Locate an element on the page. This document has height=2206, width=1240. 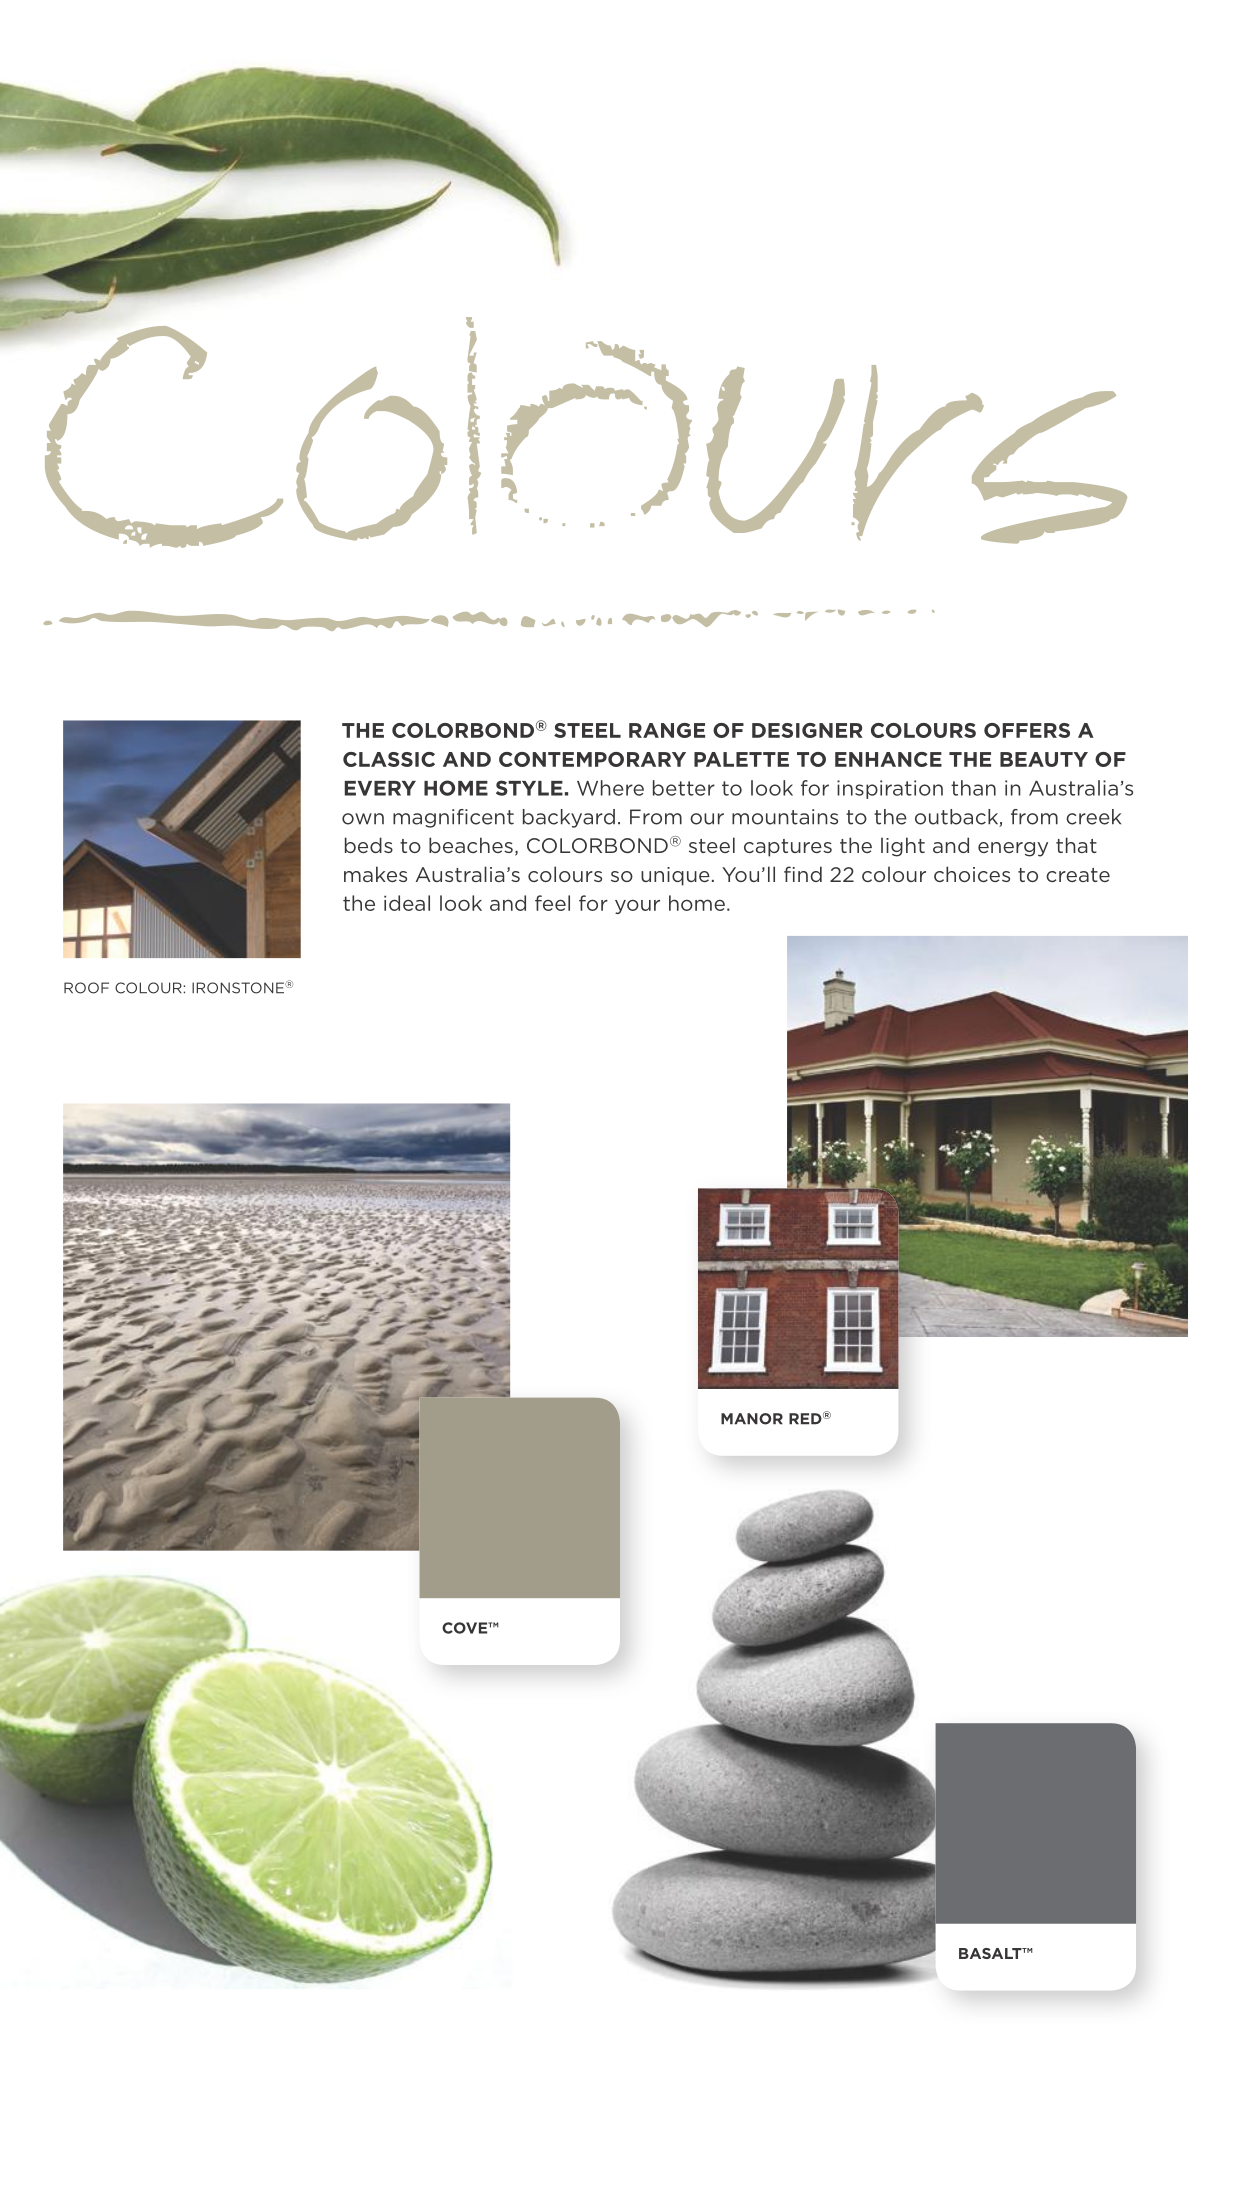
BASALT is located at coordinates (991, 1953).
